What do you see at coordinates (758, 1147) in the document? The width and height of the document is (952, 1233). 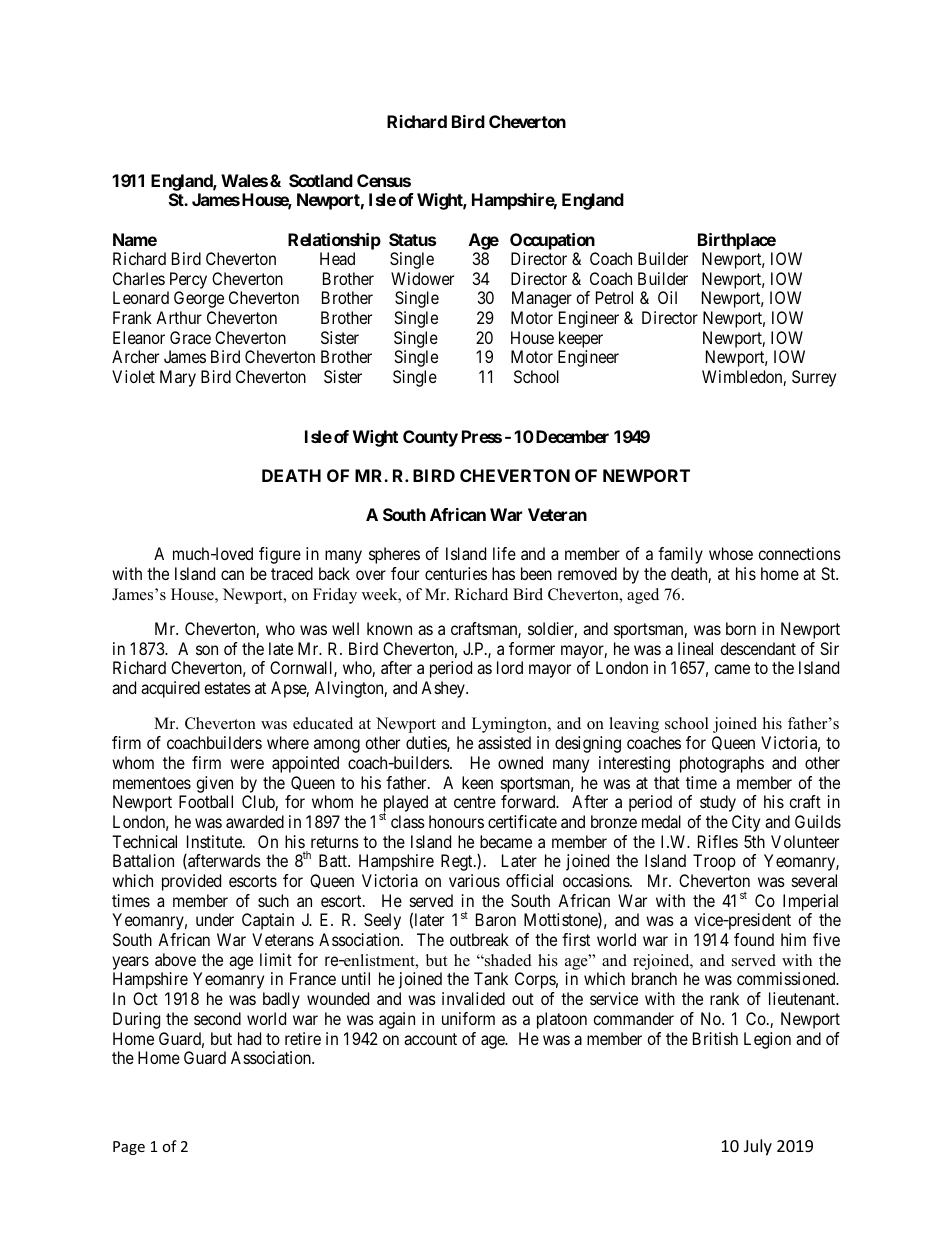 I see `July` at bounding box center [758, 1147].
